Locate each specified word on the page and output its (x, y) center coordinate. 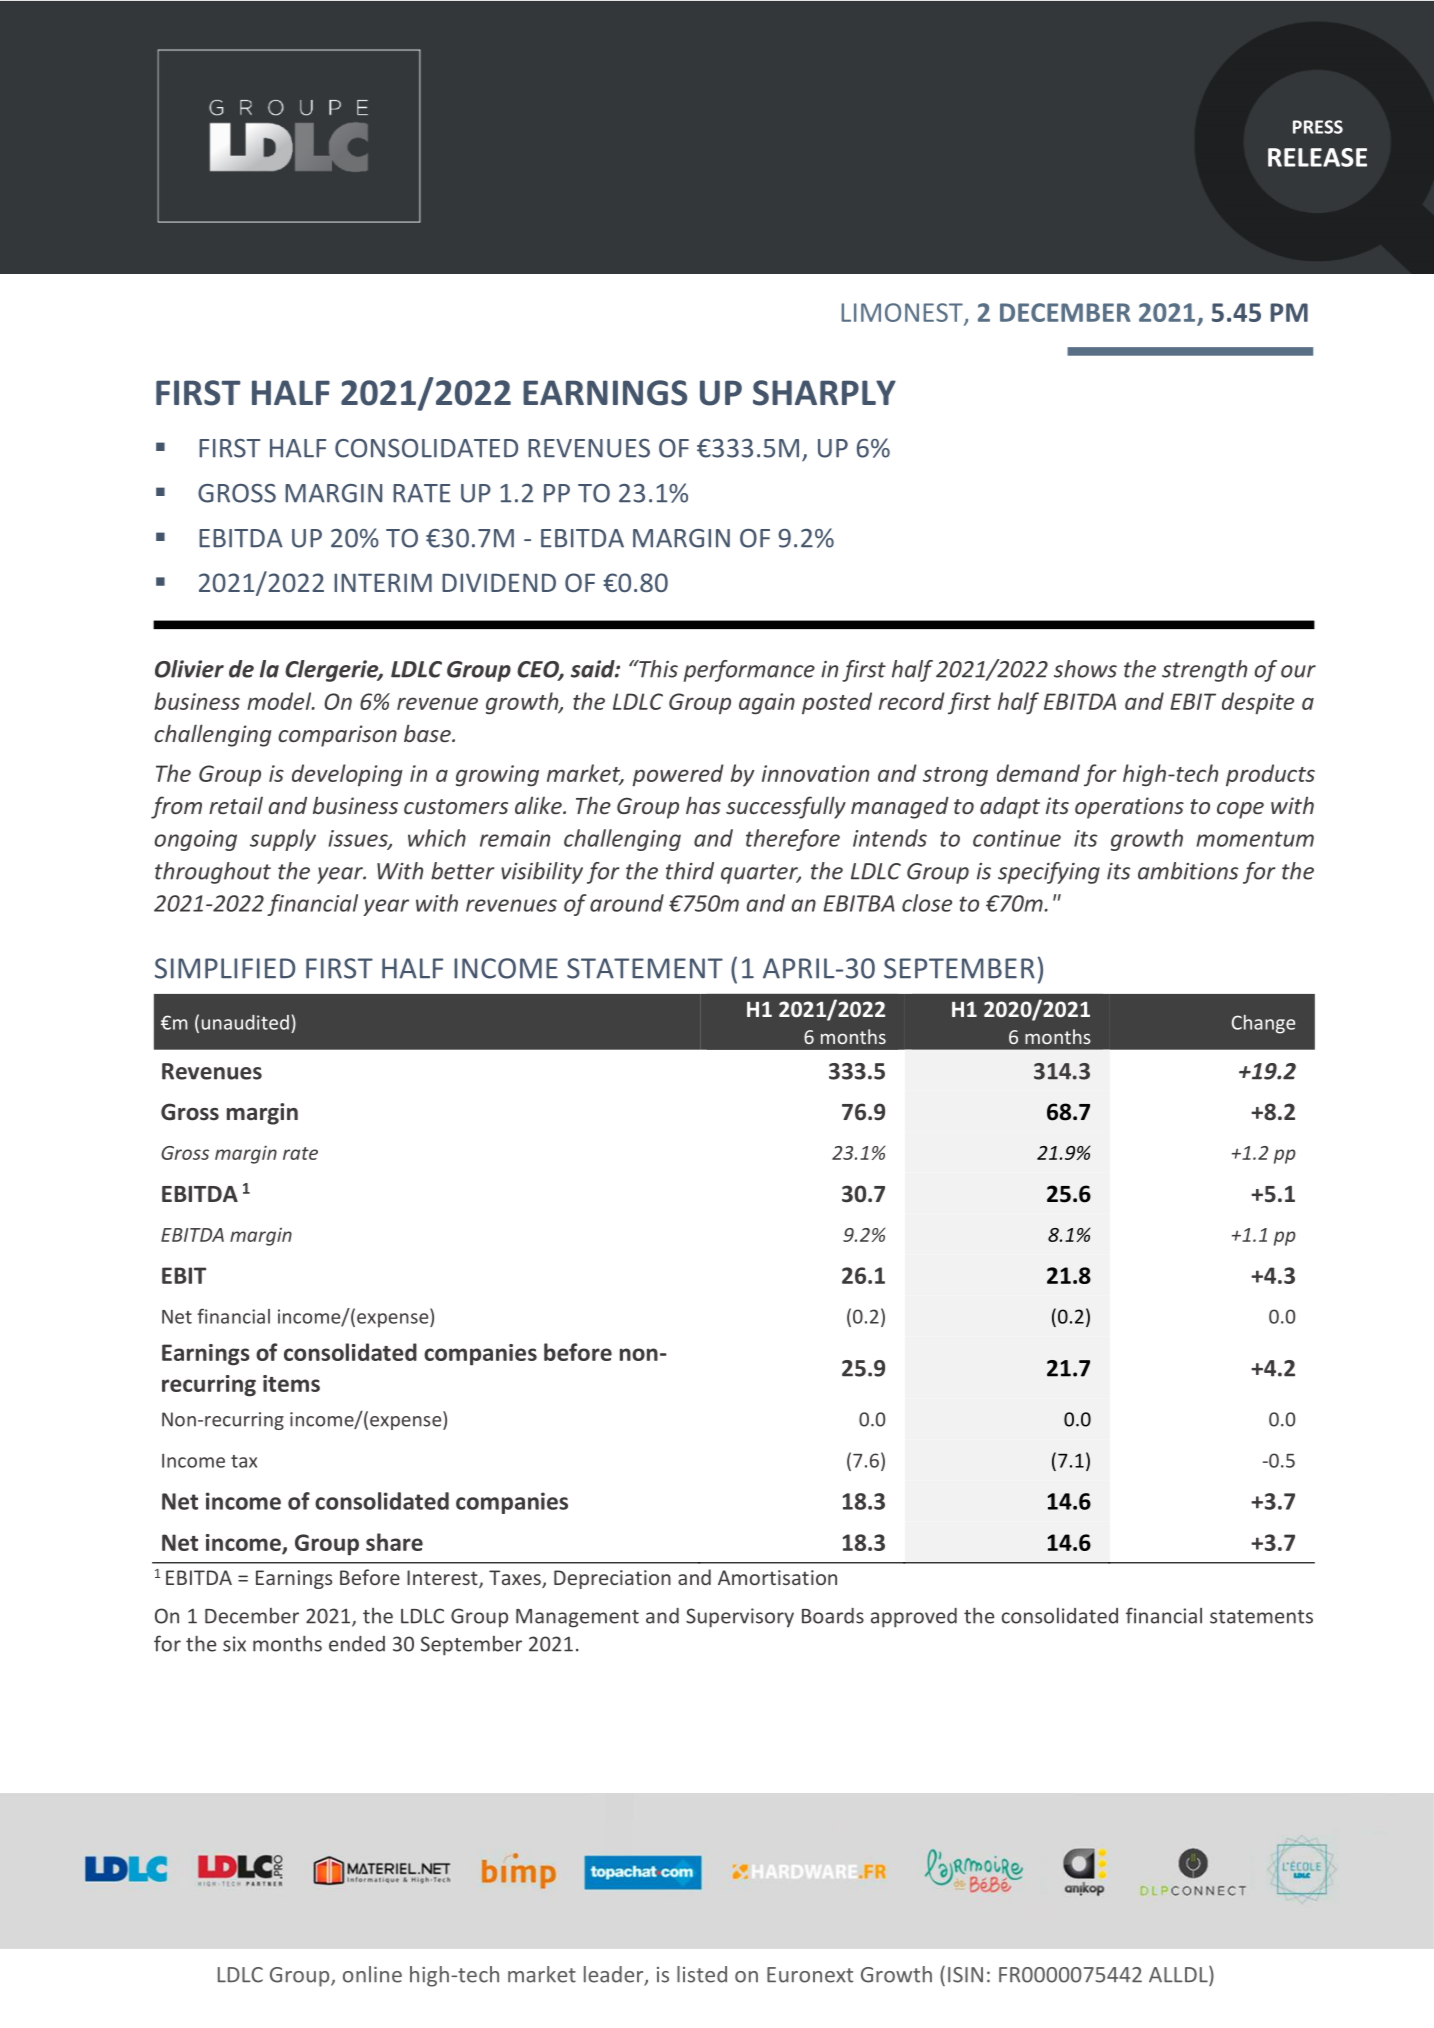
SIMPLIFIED (225, 968)
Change (1263, 1024)
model (280, 701)
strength (1204, 671)
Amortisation (777, 1577)
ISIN (965, 1975)
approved (914, 1618)
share (394, 1542)
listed (702, 1974)
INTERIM (383, 582)
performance (749, 671)
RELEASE (1317, 157)
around (627, 903)
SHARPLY (824, 393)
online (372, 1974)
